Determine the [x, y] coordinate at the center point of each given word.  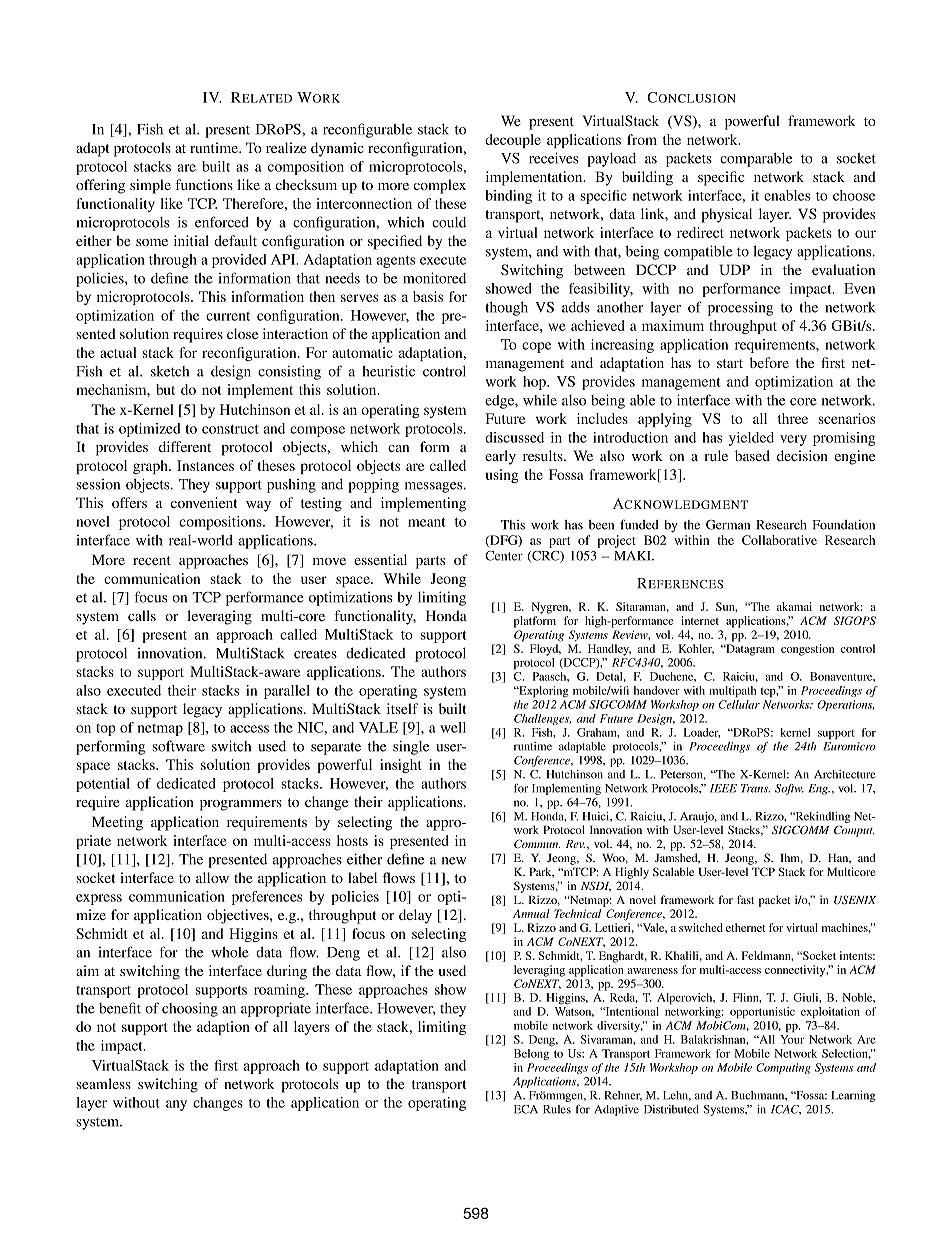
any [176, 1105]
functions [204, 184]
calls [142, 615]
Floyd [545, 650]
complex [440, 186]
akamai [794, 606]
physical [726, 215]
